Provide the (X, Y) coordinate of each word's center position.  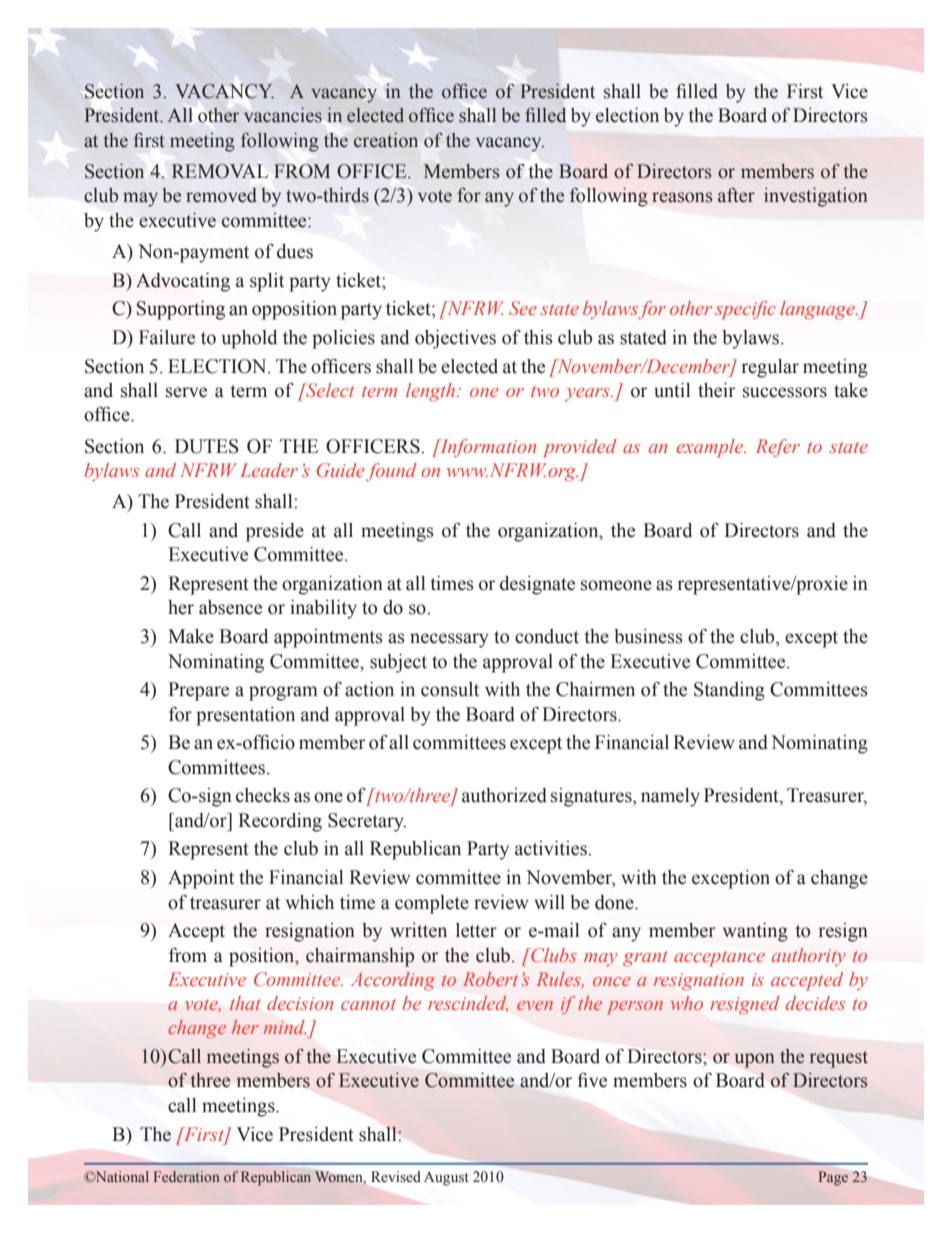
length (432, 392)
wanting (755, 932)
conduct (547, 636)
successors (785, 392)
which (310, 902)
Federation (187, 1176)
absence (230, 607)
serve (186, 392)
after (736, 195)
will (549, 902)
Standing (729, 691)
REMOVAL (220, 171)
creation (386, 140)
